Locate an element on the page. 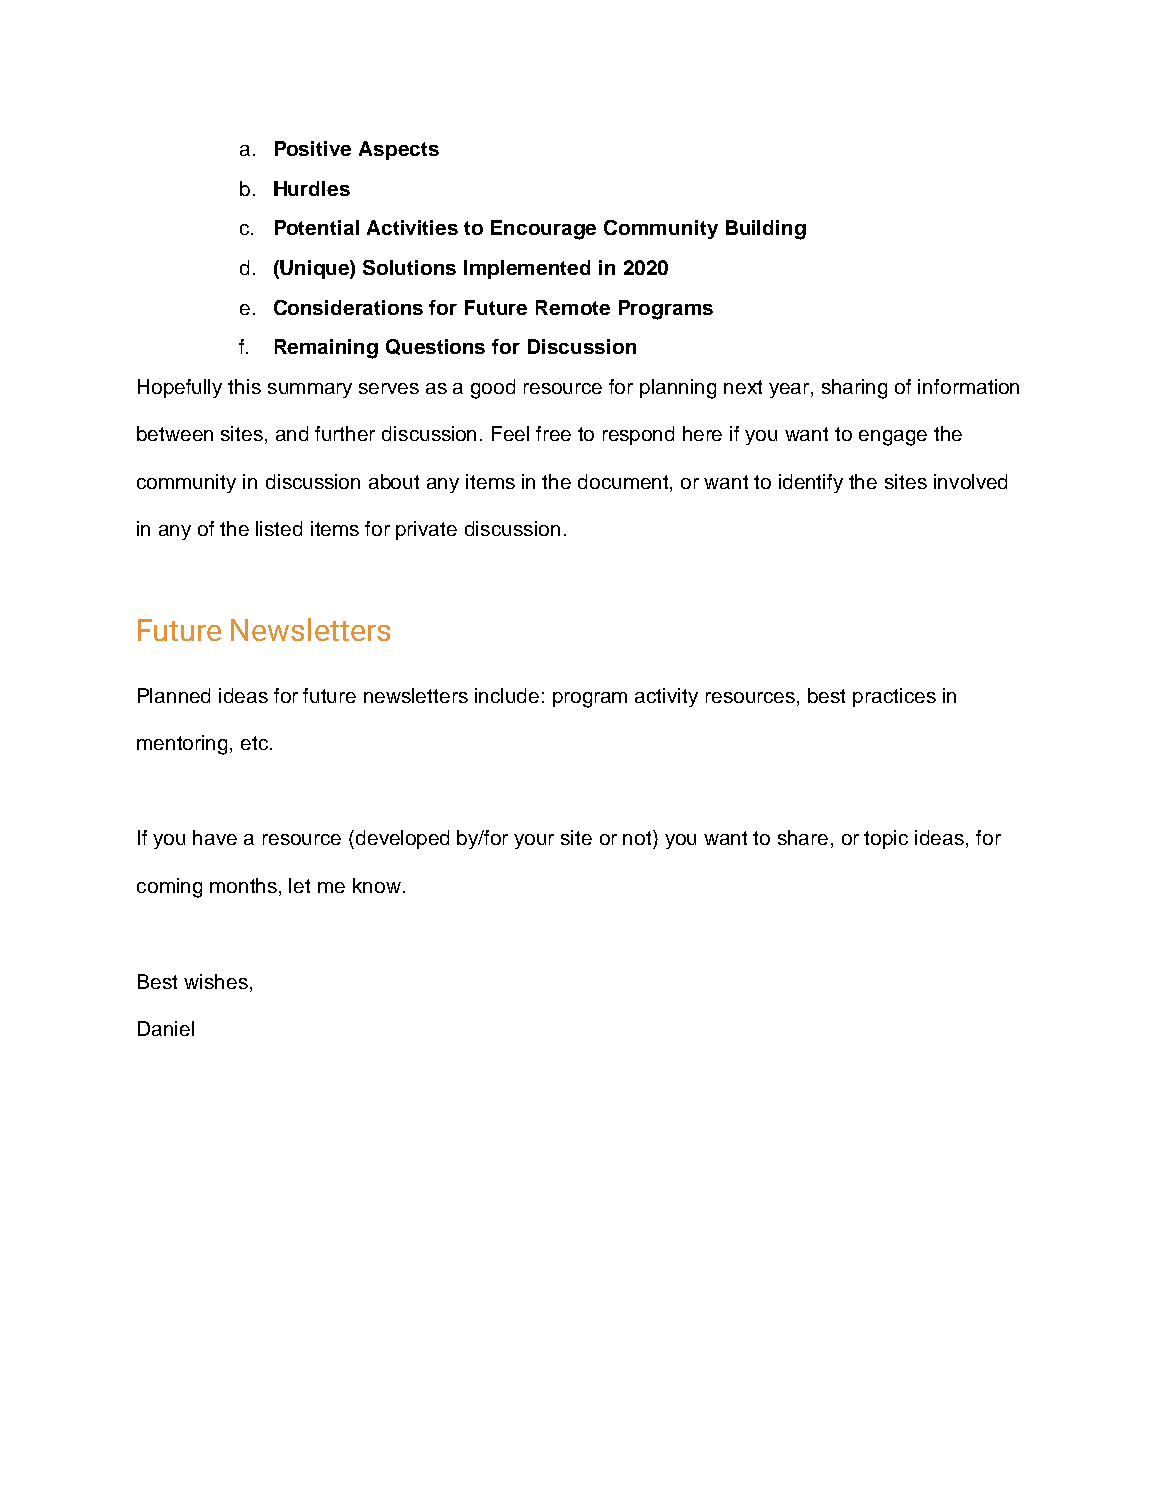  Building is located at coordinates (766, 230).
